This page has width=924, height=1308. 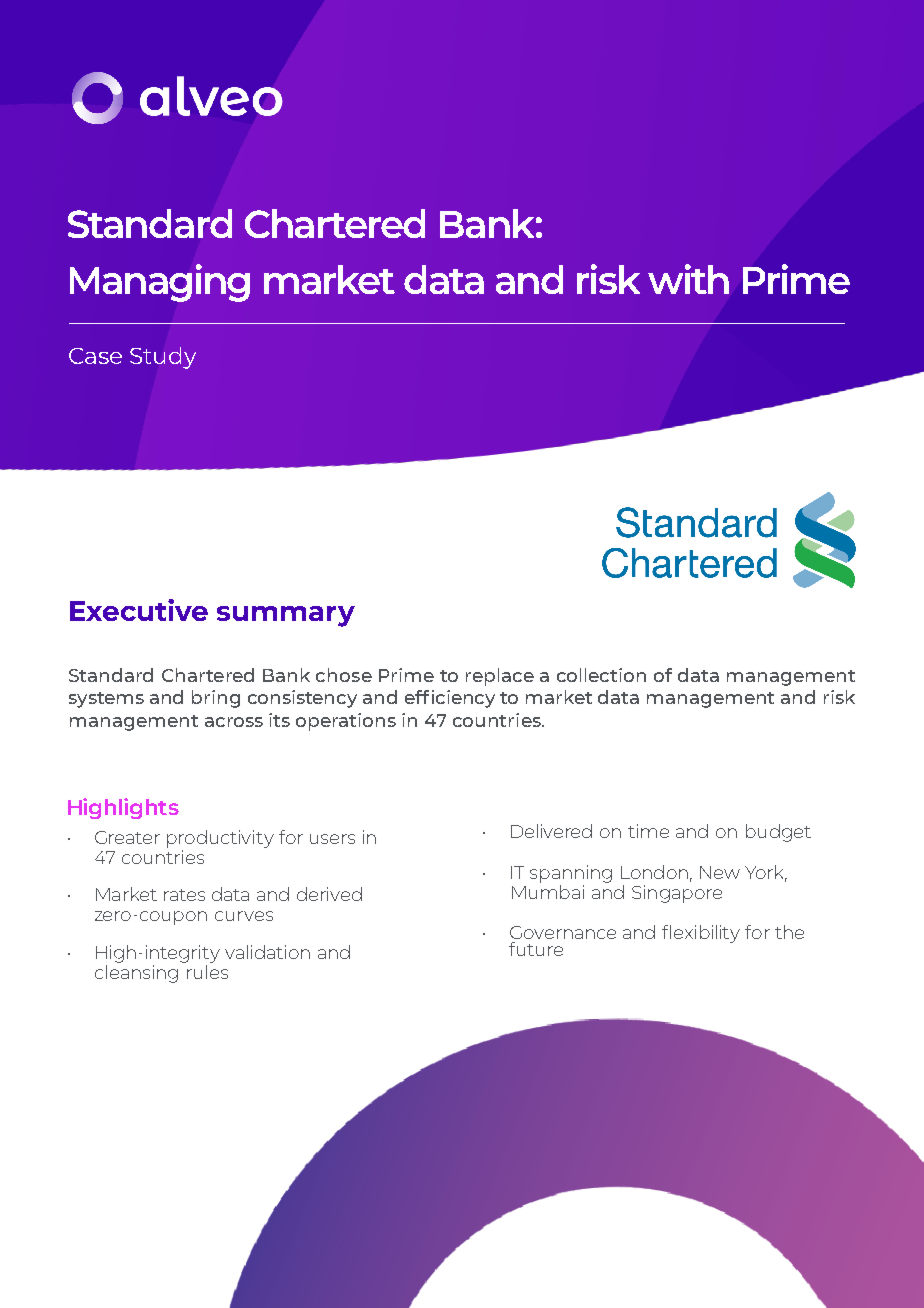 I want to click on flexibility, so click(x=701, y=934).
